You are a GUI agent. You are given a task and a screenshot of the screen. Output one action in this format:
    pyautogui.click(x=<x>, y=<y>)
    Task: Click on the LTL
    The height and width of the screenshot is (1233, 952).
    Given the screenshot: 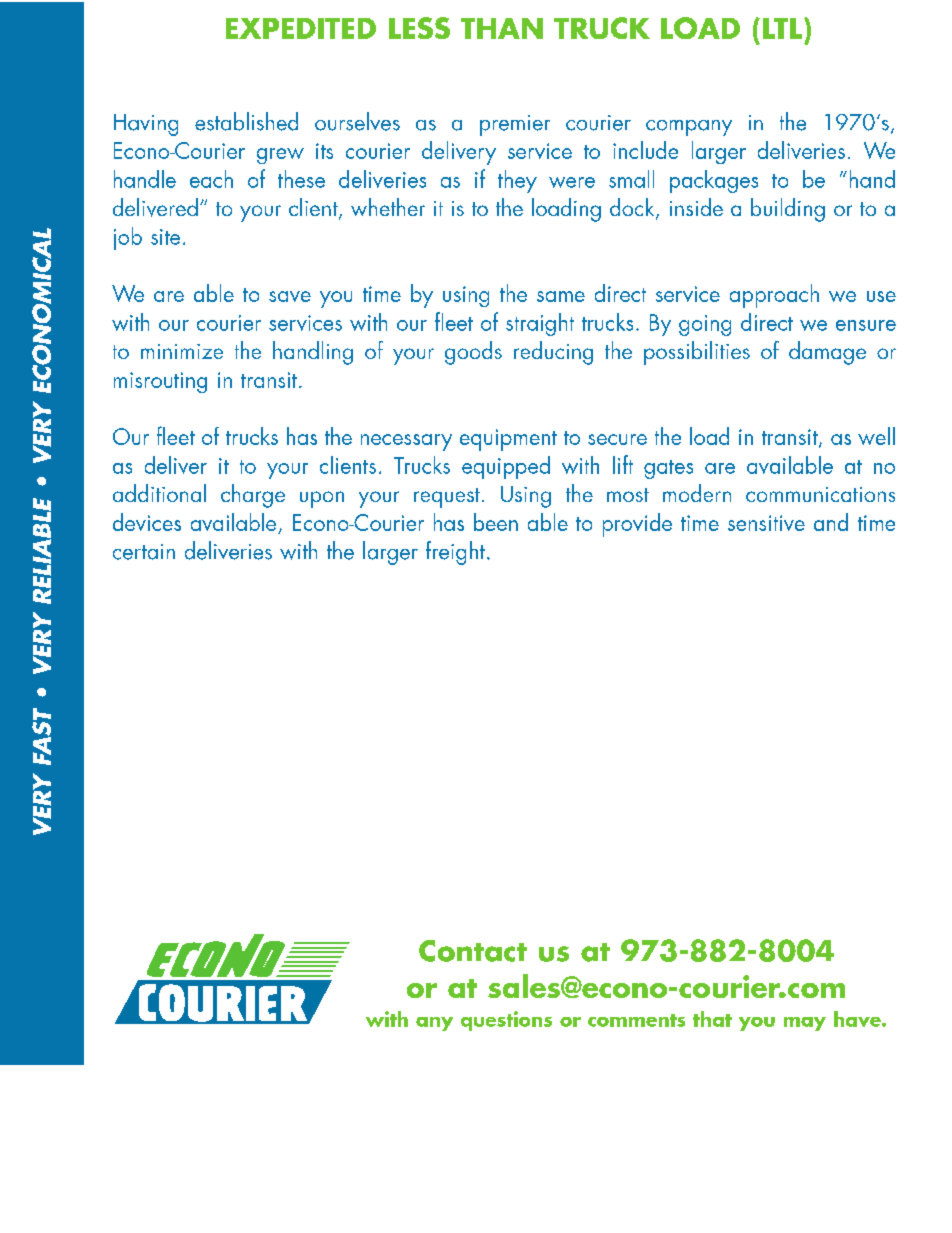 What is the action you would take?
    pyautogui.click(x=784, y=28)
